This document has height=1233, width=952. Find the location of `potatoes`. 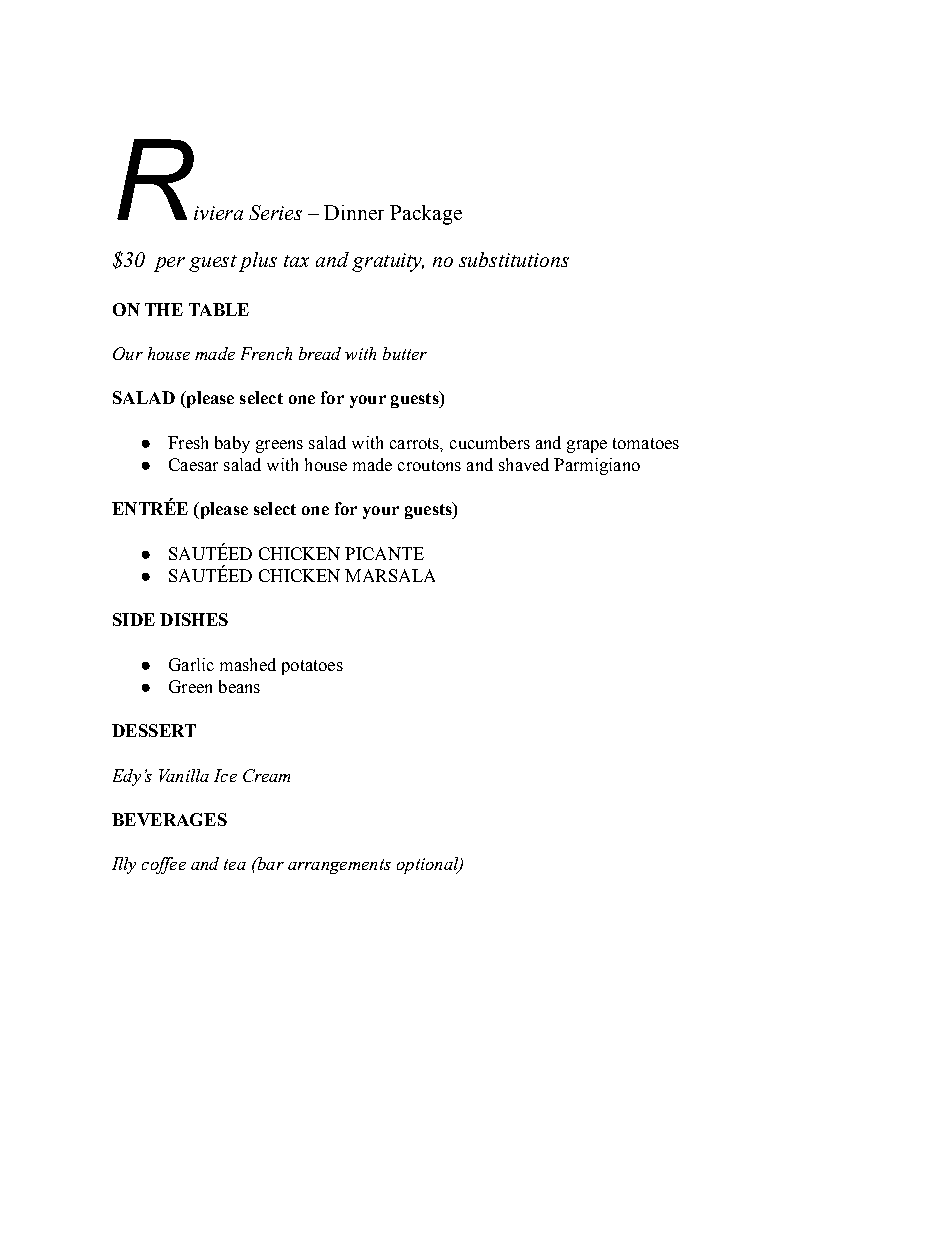

potatoes is located at coordinates (312, 667).
